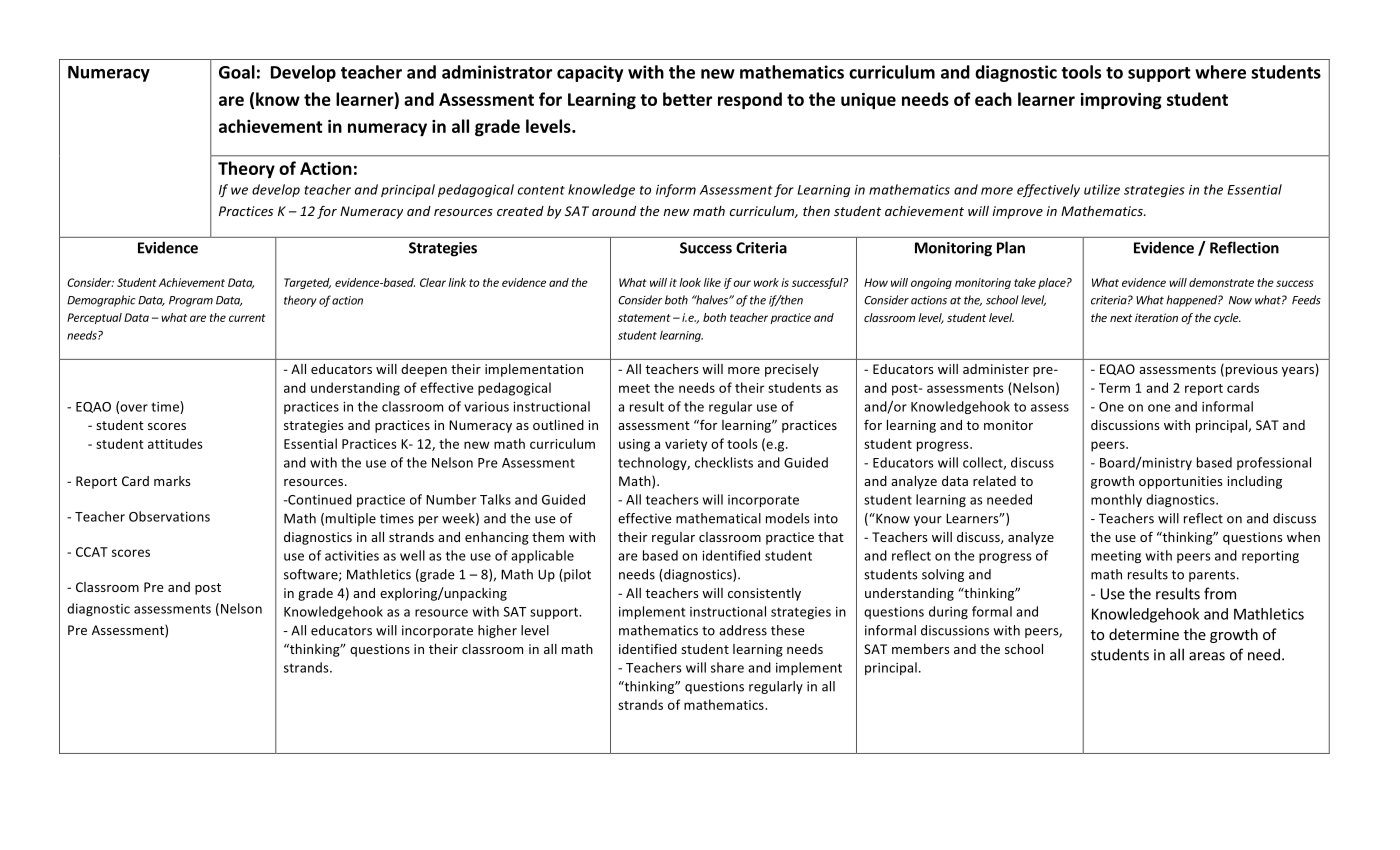 The height and width of the image is (850, 1400). Describe the element at coordinates (792, 370) in the image. I see `precisely` at that location.
